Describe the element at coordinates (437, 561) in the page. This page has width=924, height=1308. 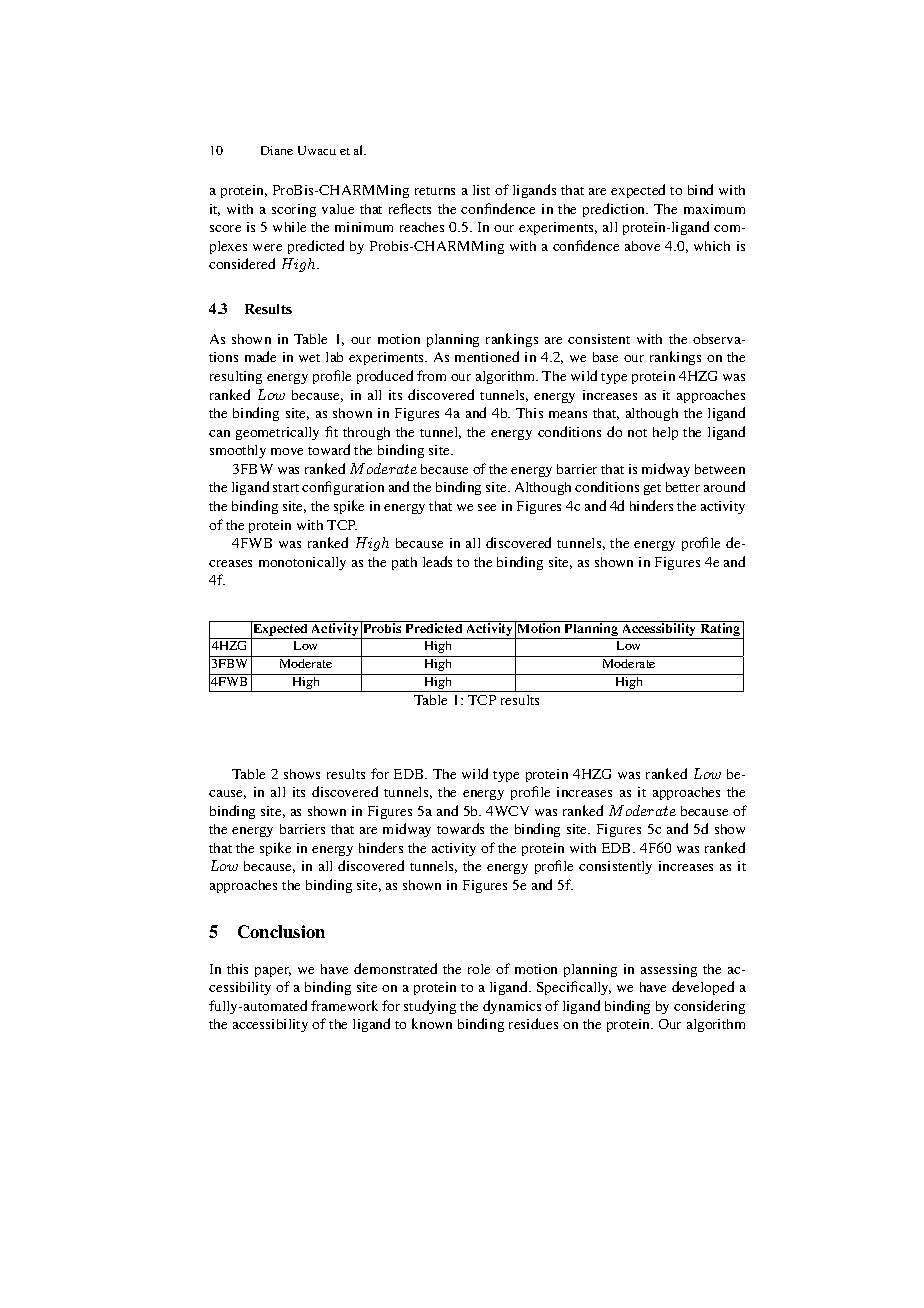
I see `leads` at that location.
